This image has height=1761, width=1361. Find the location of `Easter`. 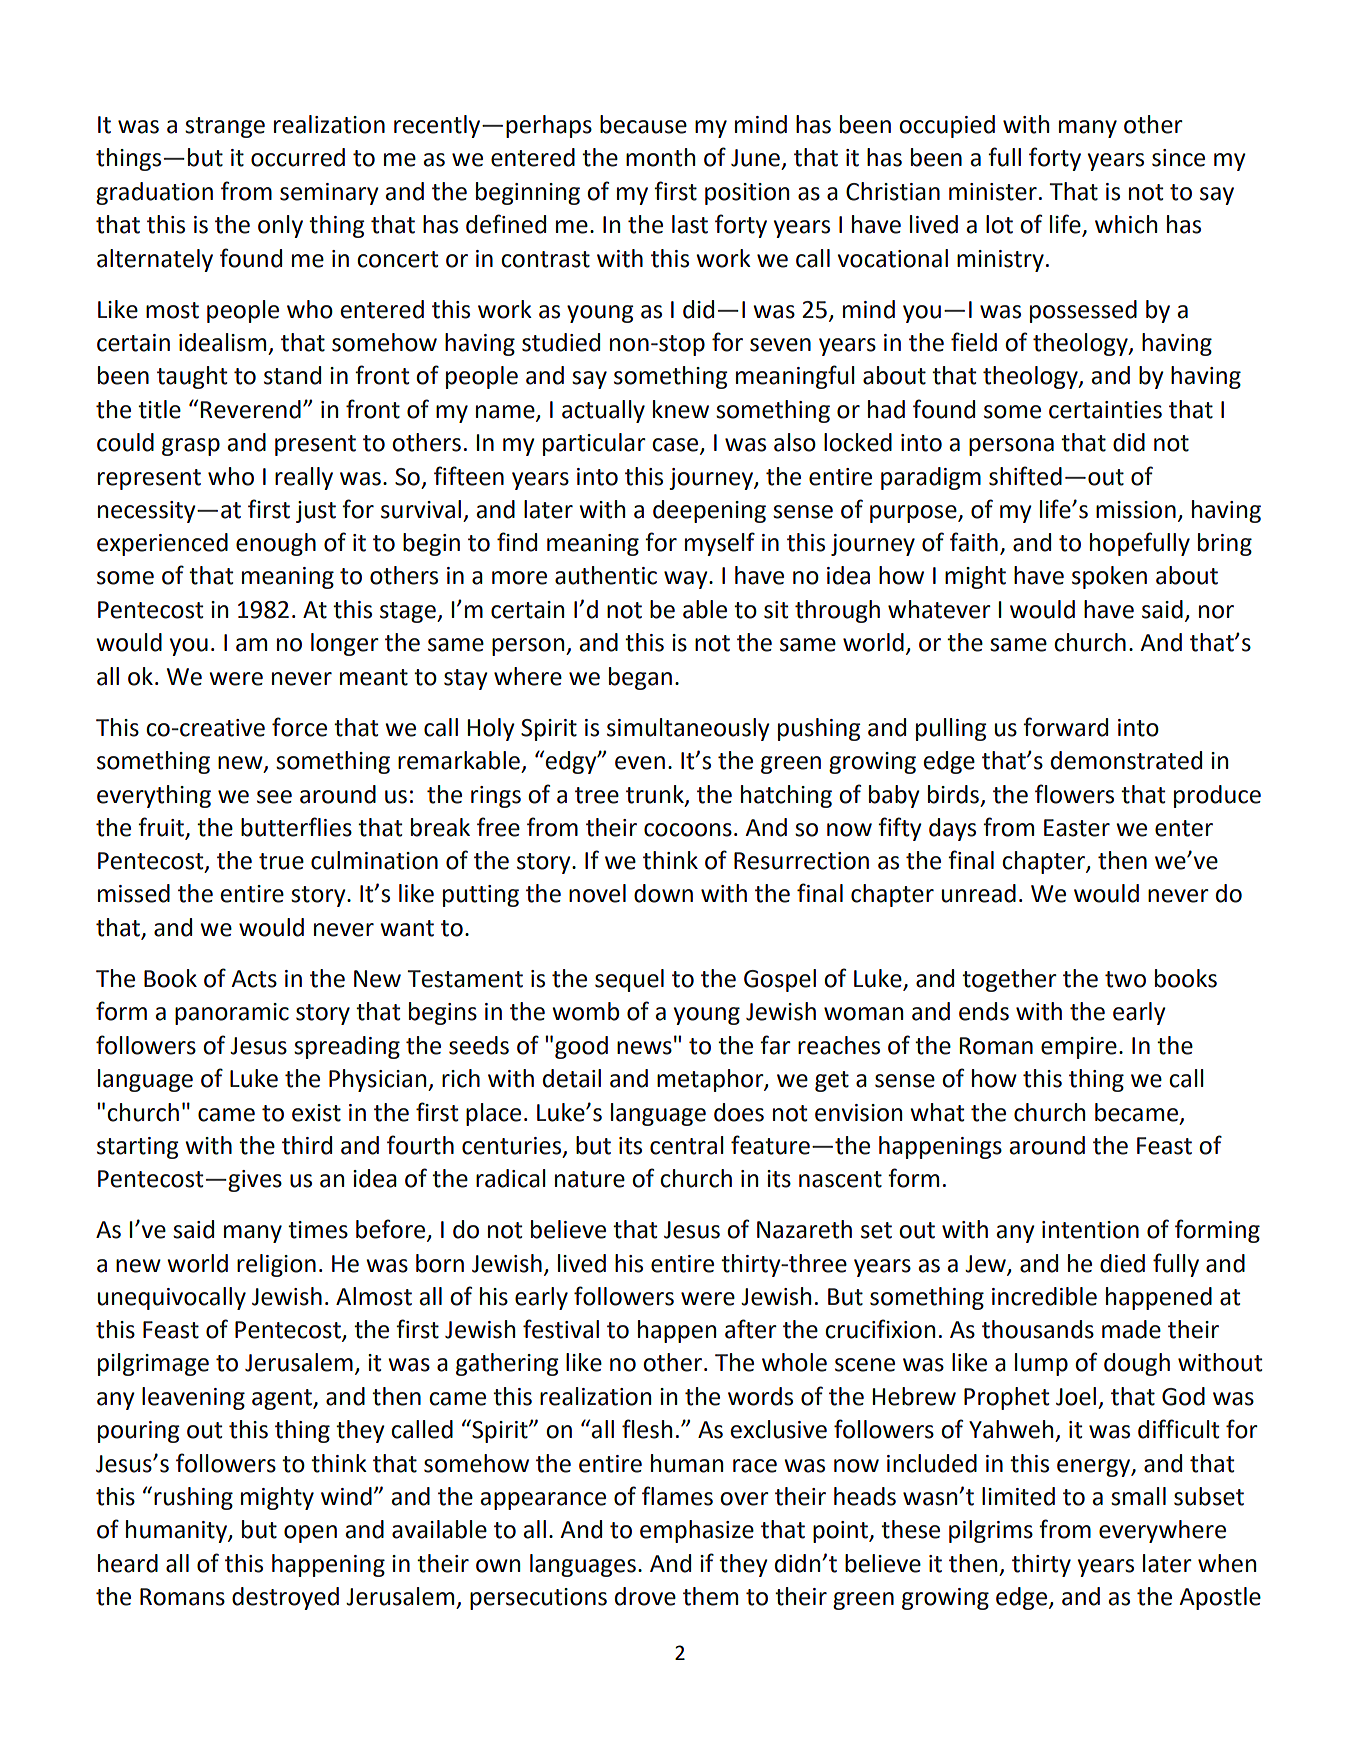

Easter is located at coordinates (1077, 828).
